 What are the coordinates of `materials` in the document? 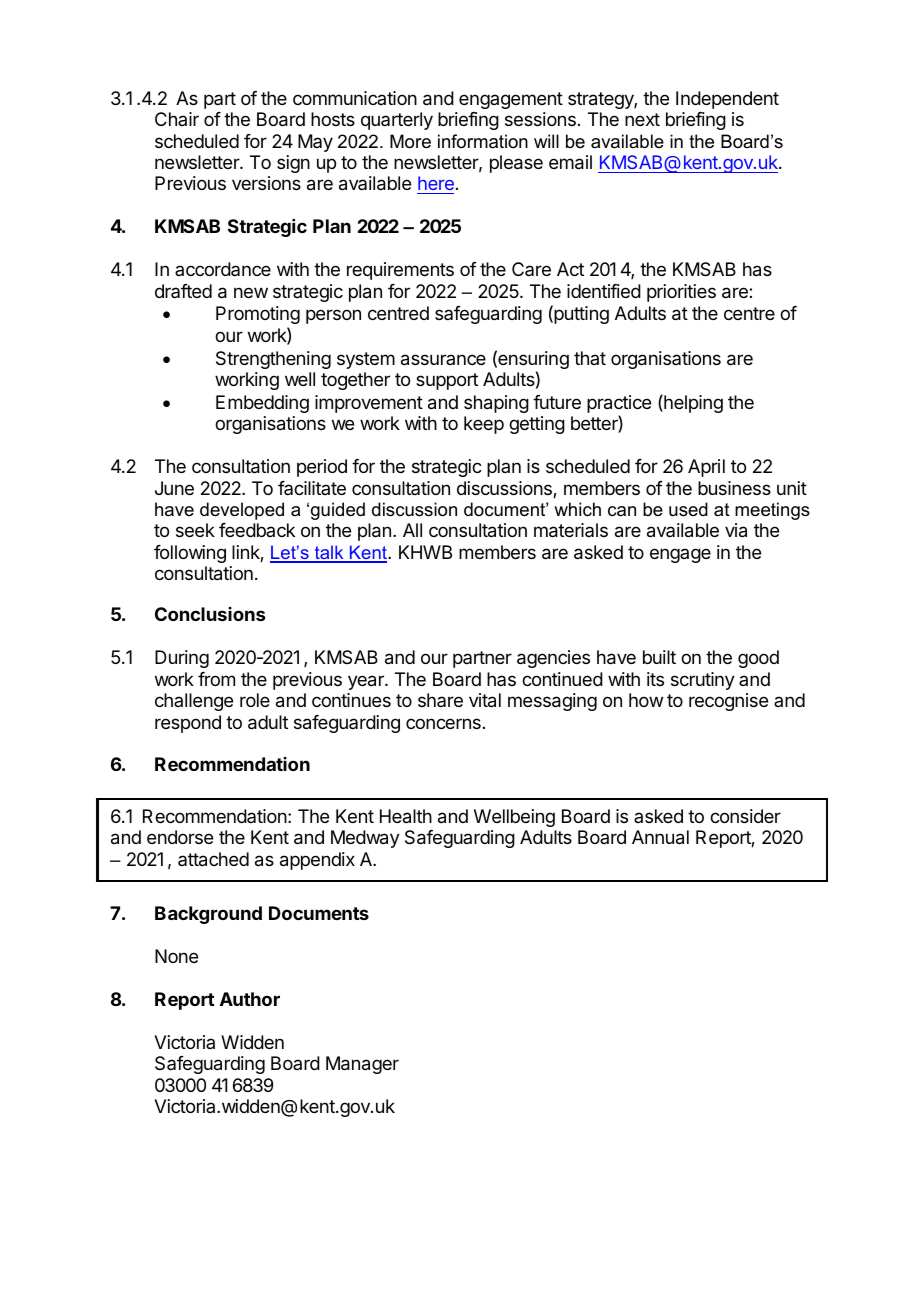 It's located at (571, 530).
